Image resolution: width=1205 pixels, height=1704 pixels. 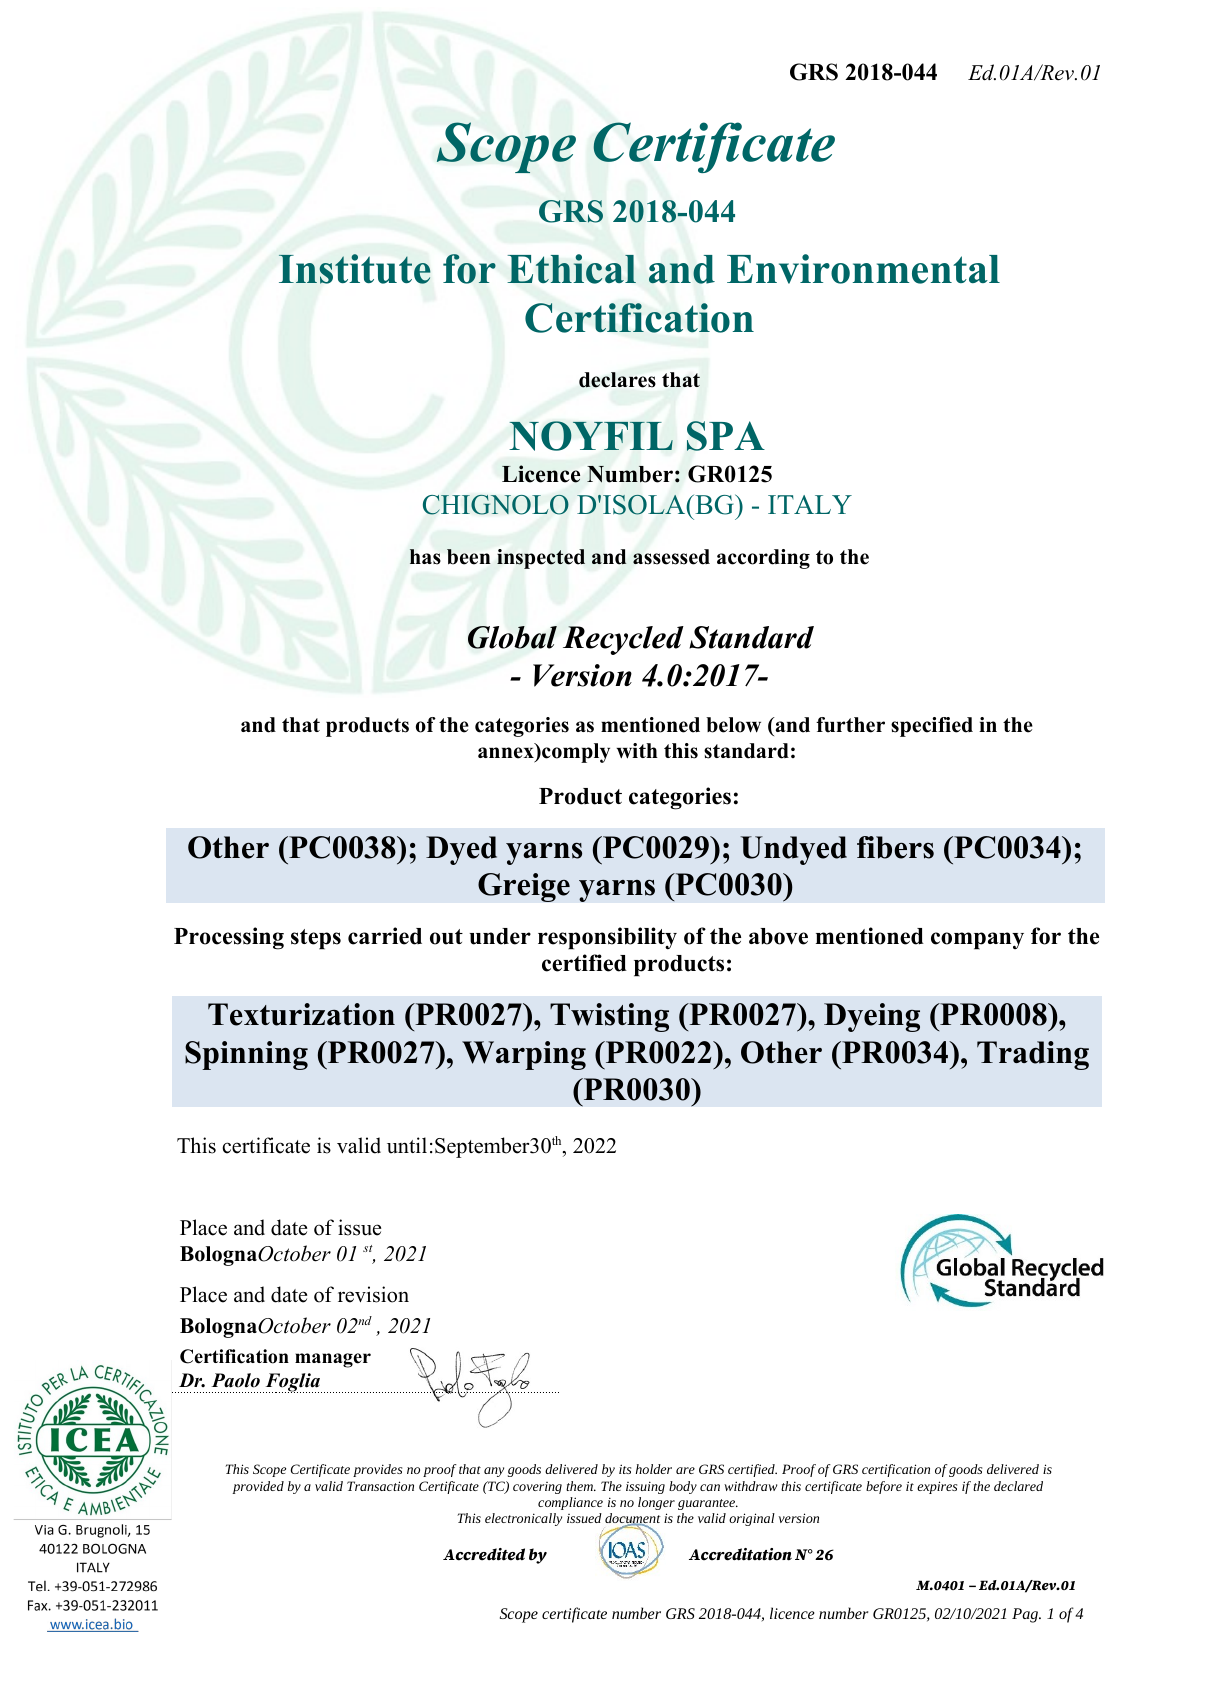 What do you see at coordinates (607, 938) in the page?
I see `responsibility` at bounding box center [607, 938].
